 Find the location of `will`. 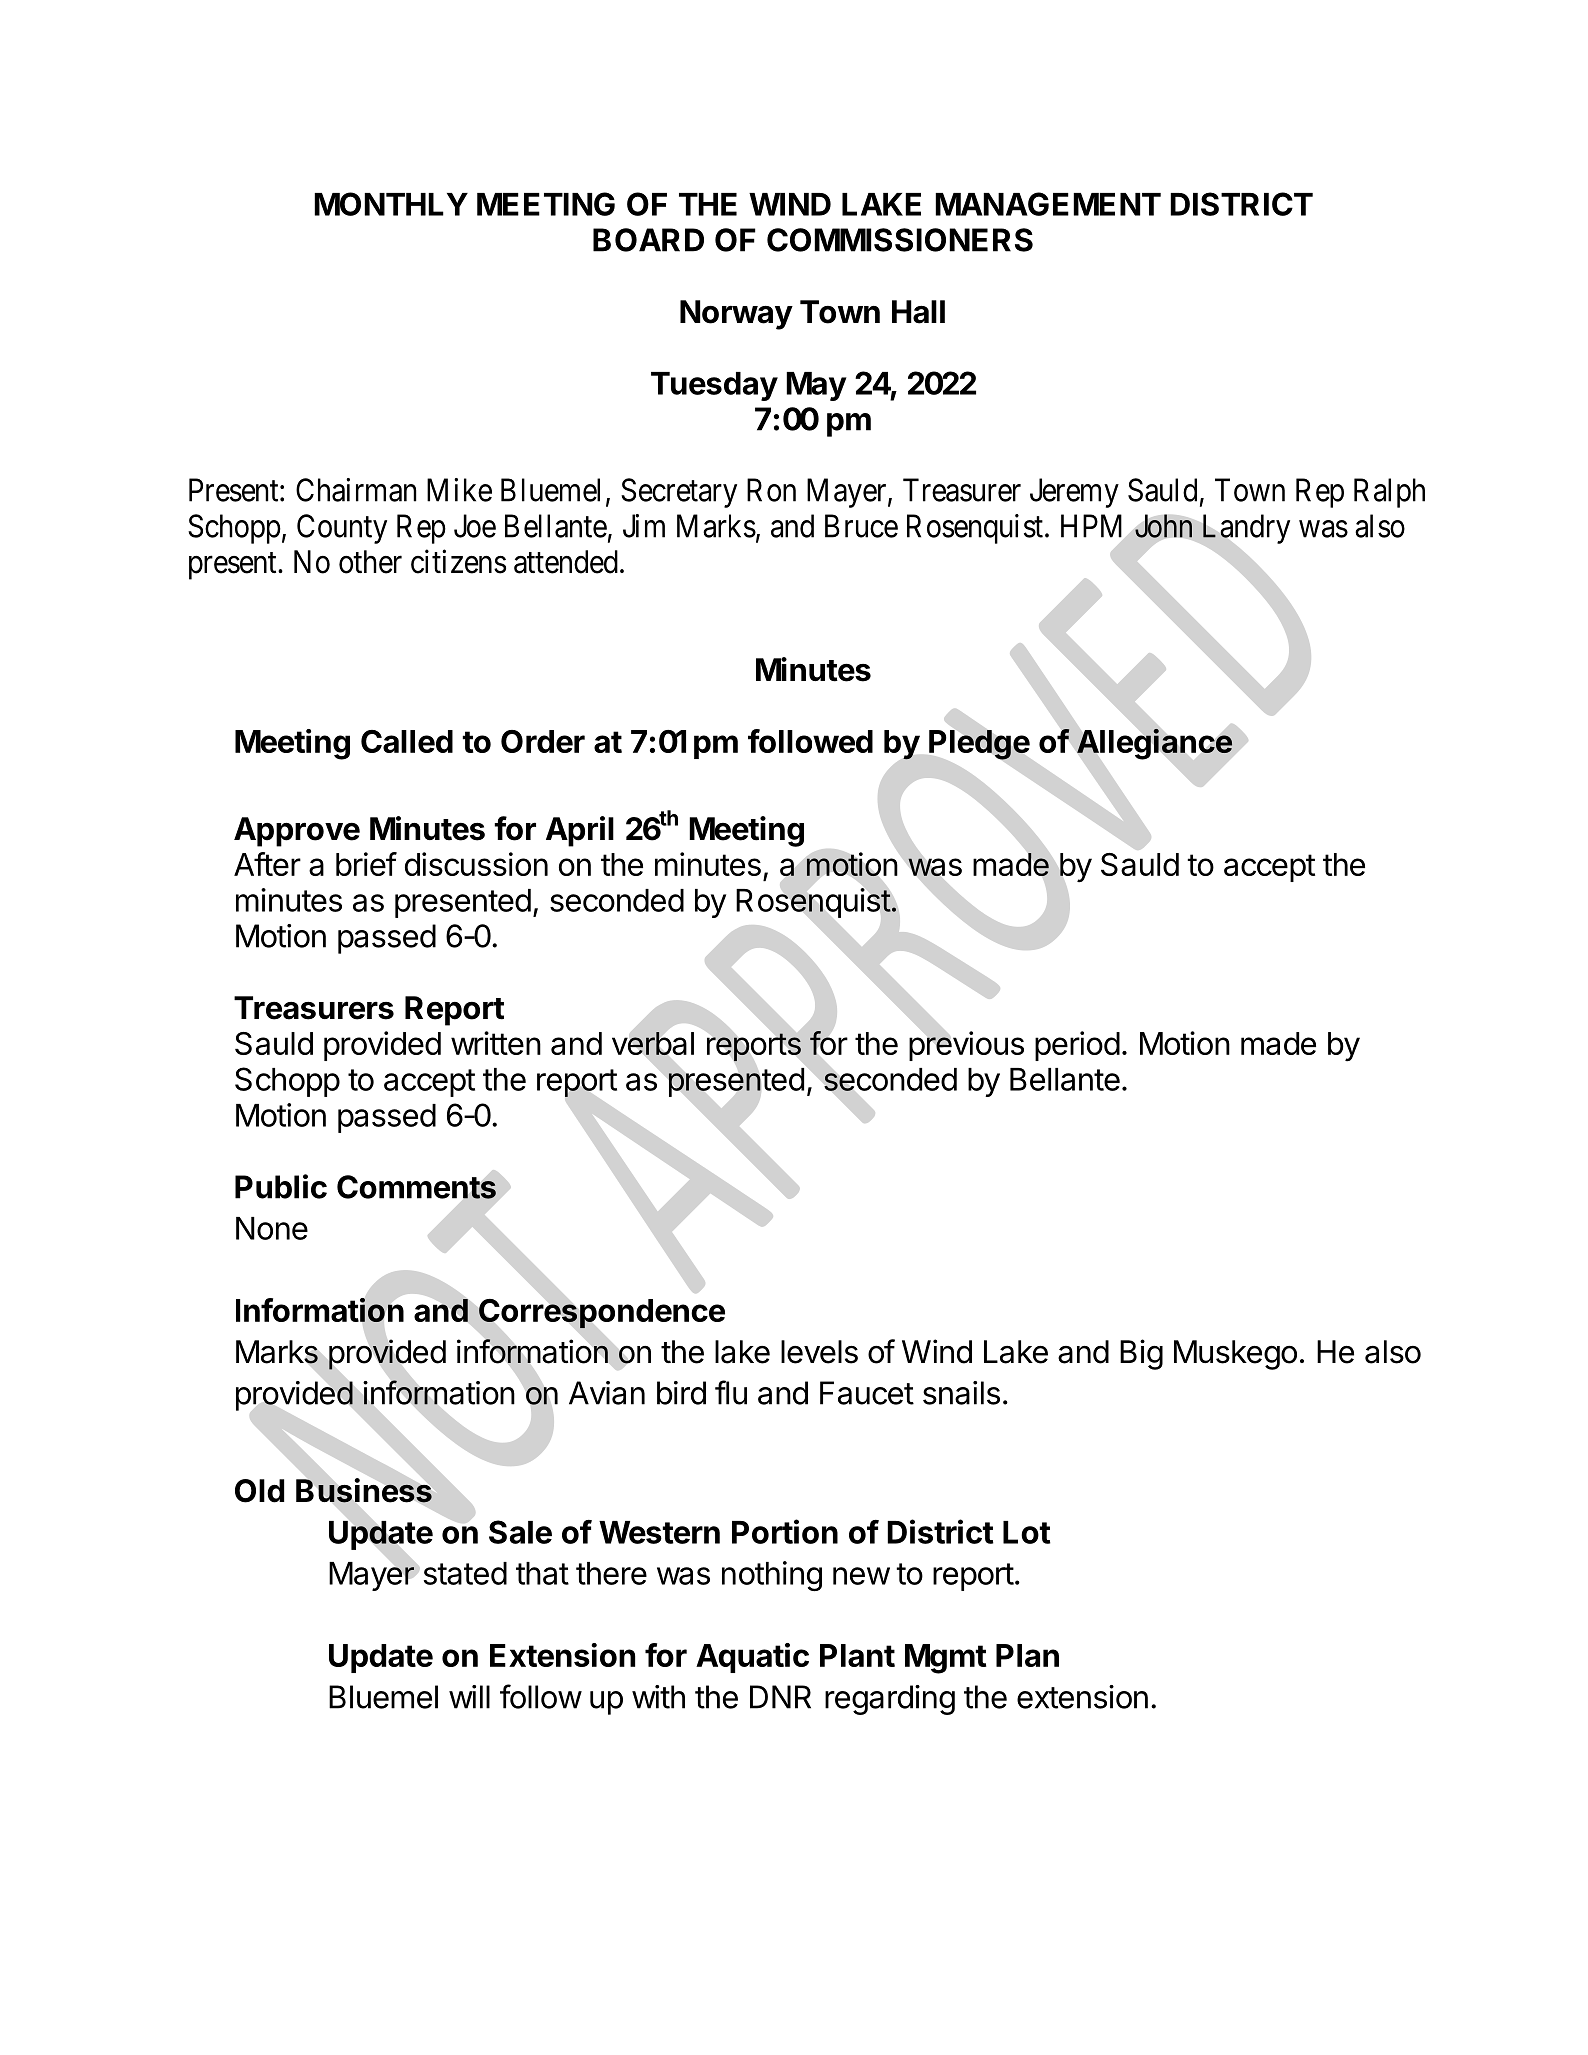

will is located at coordinates (469, 1697).
